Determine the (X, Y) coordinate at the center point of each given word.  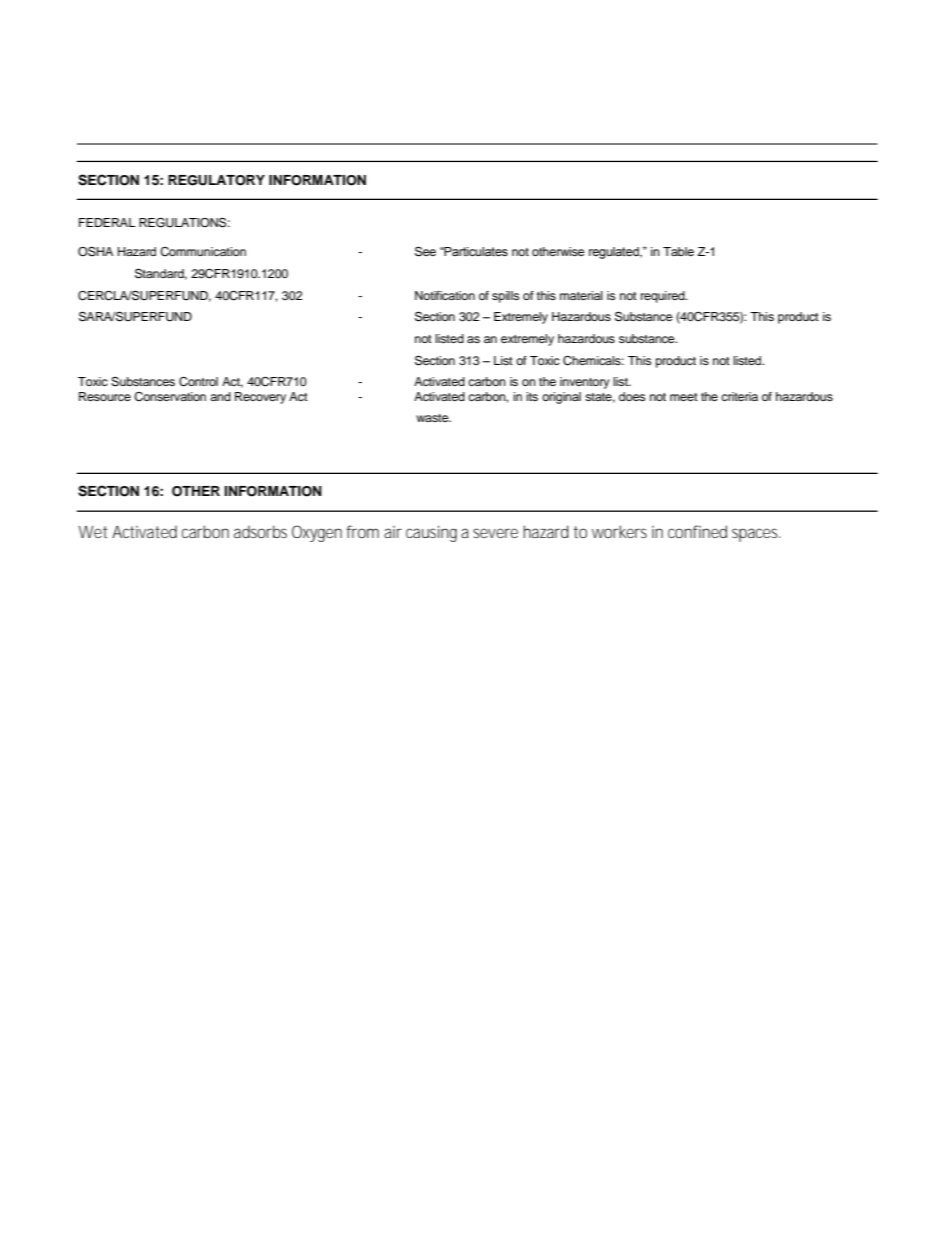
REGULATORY (216, 180)
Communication (203, 252)
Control (198, 382)
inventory (585, 383)
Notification (445, 295)
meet (684, 397)
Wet (92, 532)
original (561, 398)
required (664, 297)
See (425, 251)
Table (678, 251)
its (532, 396)
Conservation (170, 397)
